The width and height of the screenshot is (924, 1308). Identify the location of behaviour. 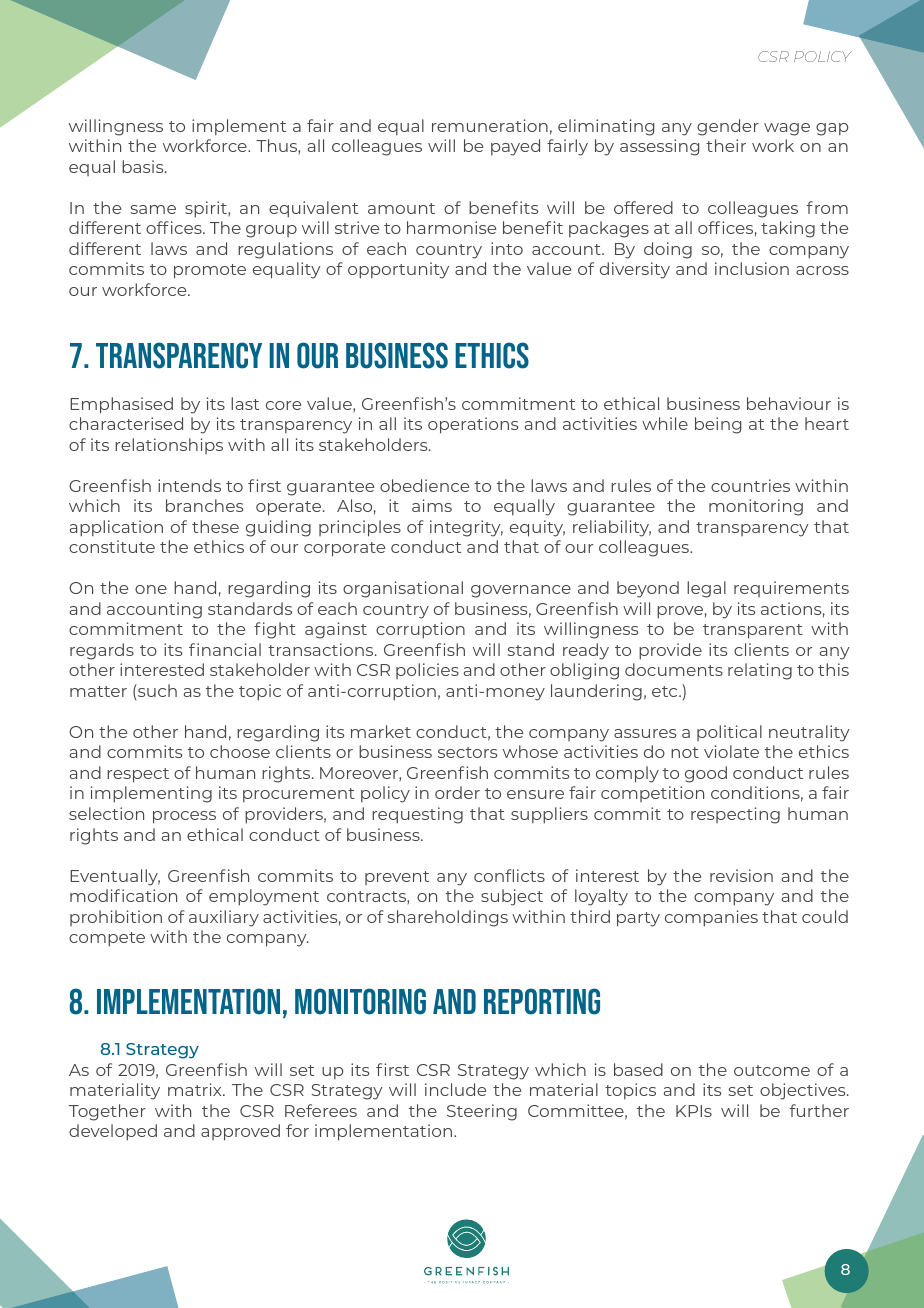
(789, 403).
